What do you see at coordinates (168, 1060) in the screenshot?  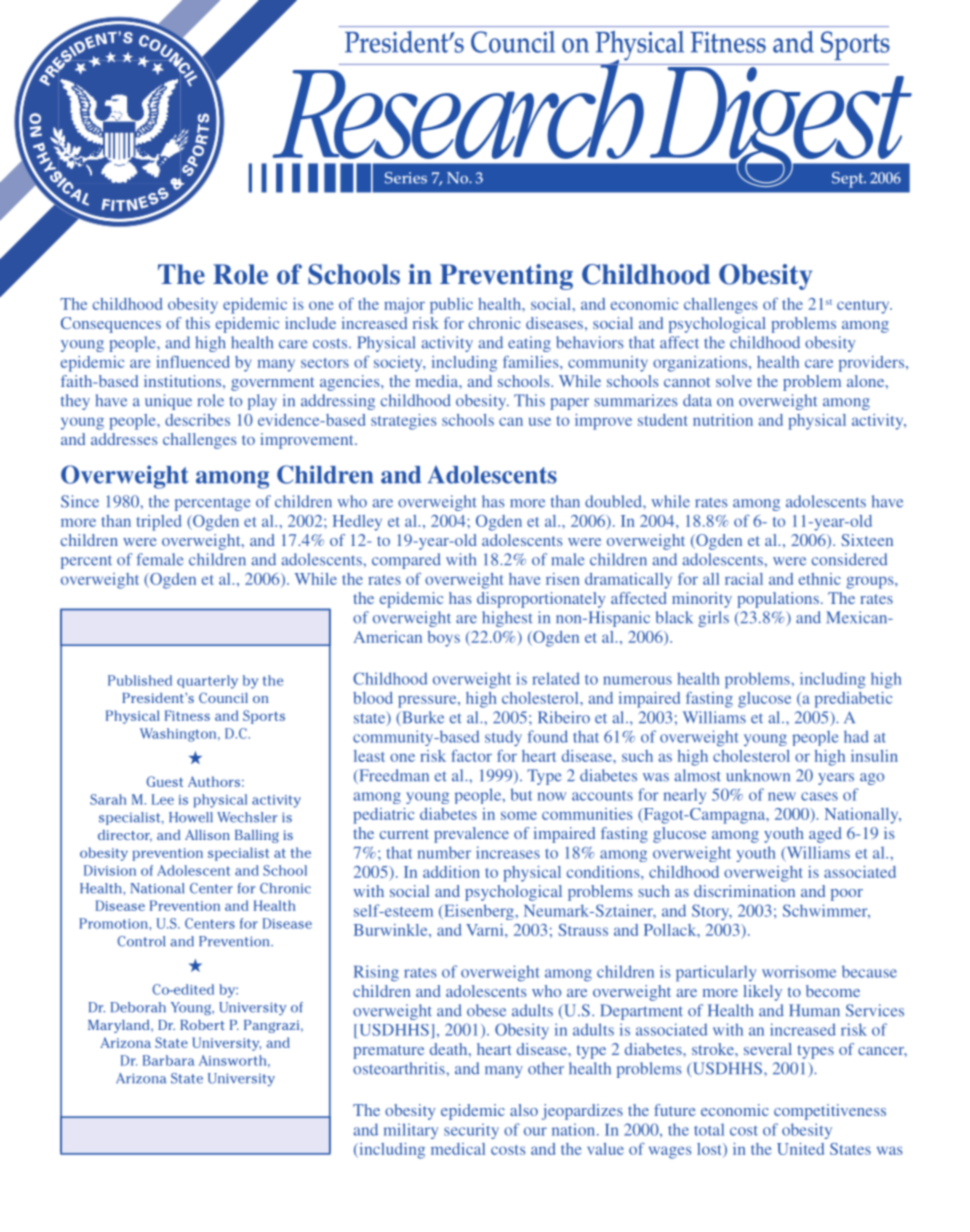 I see `Barbara` at bounding box center [168, 1060].
